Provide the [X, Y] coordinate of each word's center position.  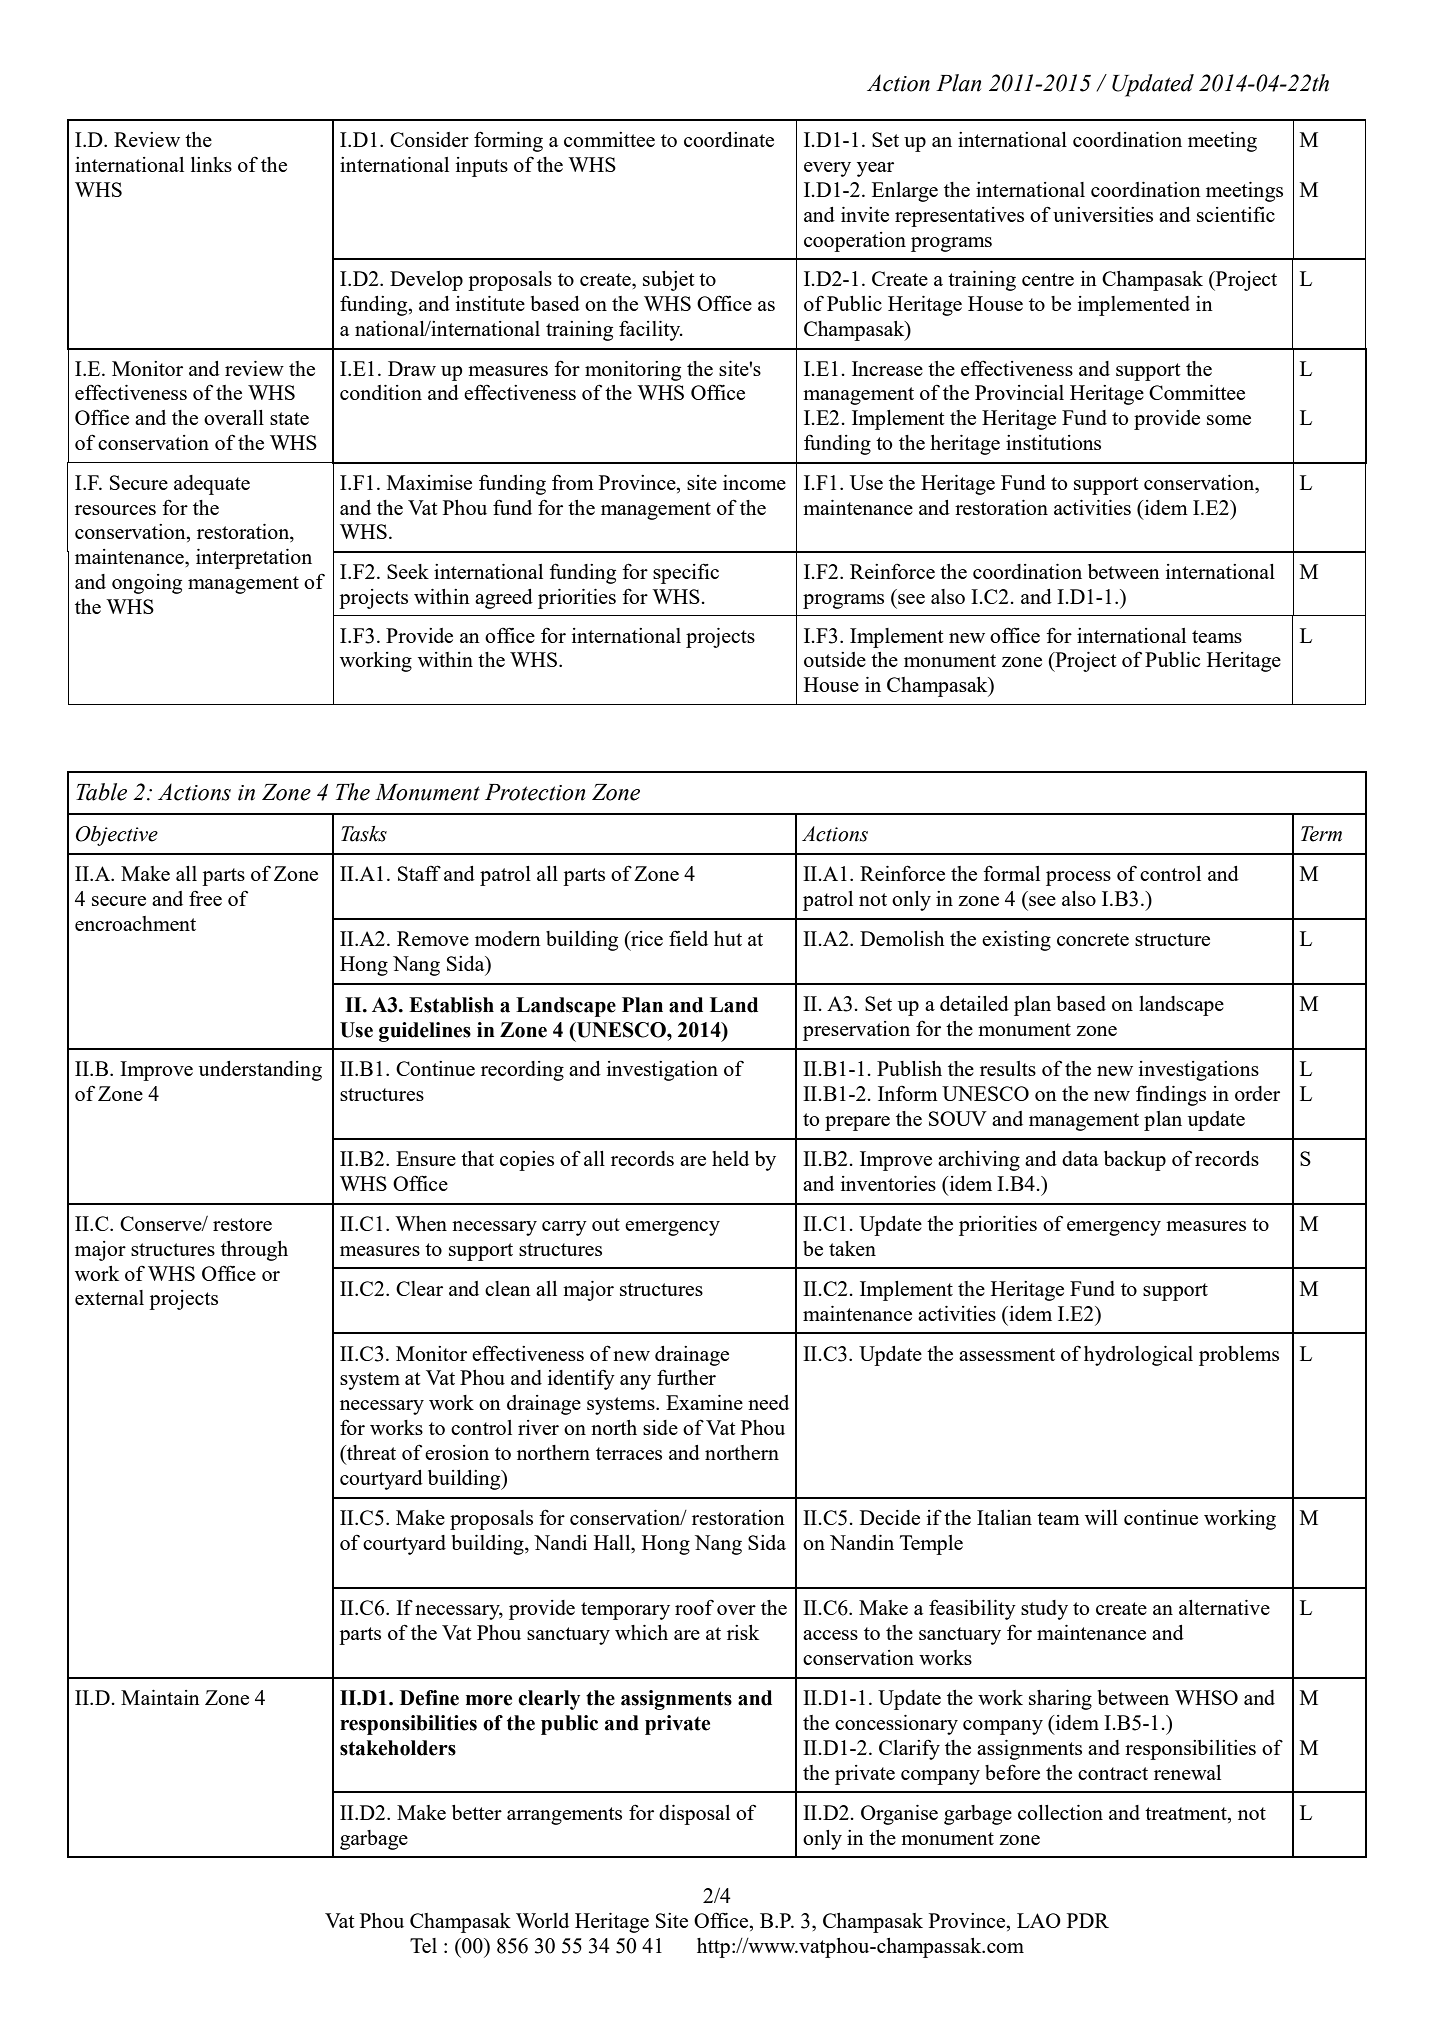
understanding [260, 1071]
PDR [1088, 1920]
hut [728, 938]
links [211, 164]
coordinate [729, 139]
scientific [1236, 214]
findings [1171, 1096]
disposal [694, 1815]
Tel [423, 1945]
